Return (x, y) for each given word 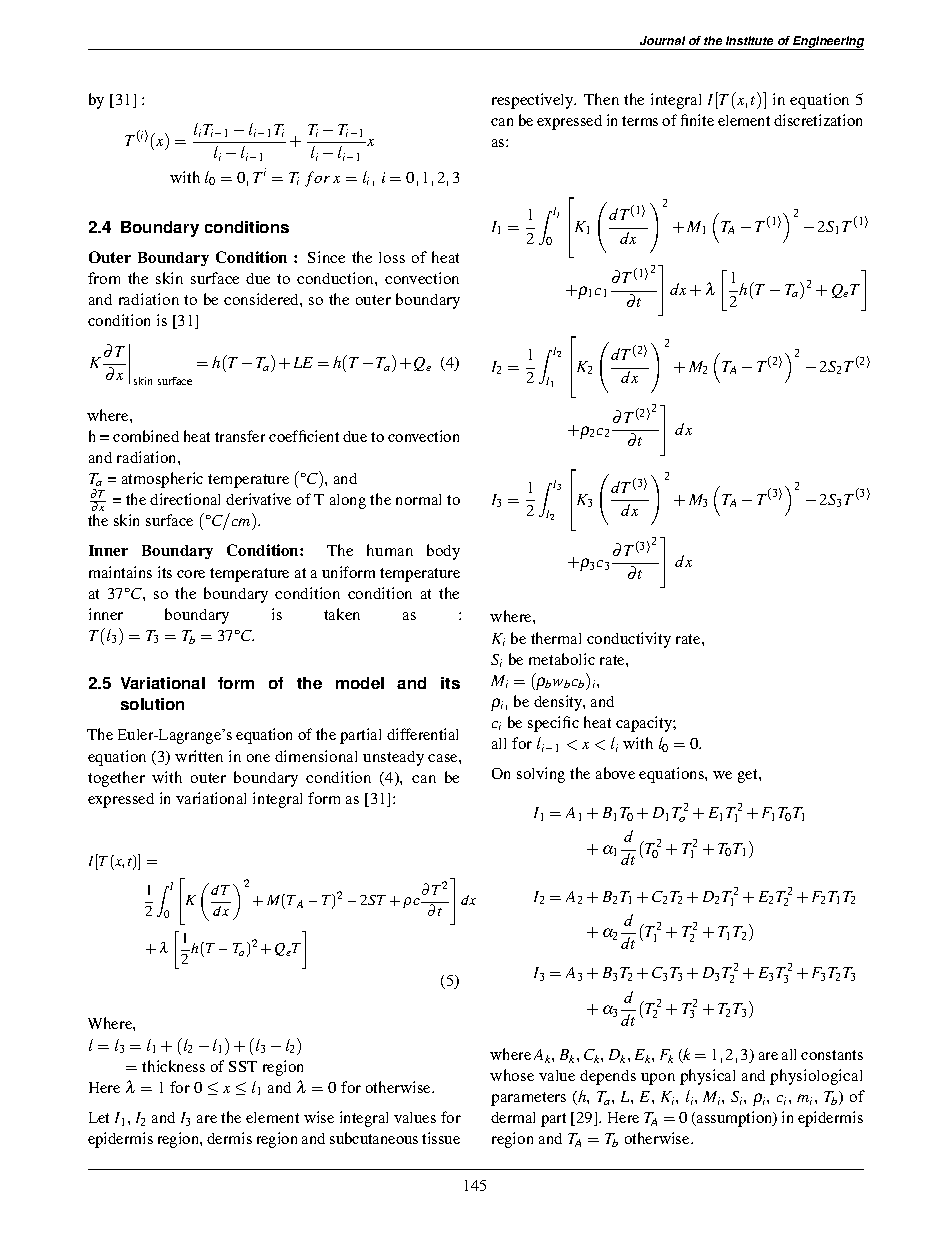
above (615, 773)
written (199, 756)
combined (146, 436)
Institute (749, 40)
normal (418, 499)
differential (422, 734)
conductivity (629, 640)
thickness (173, 1066)
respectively (534, 101)
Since (326, 257)
